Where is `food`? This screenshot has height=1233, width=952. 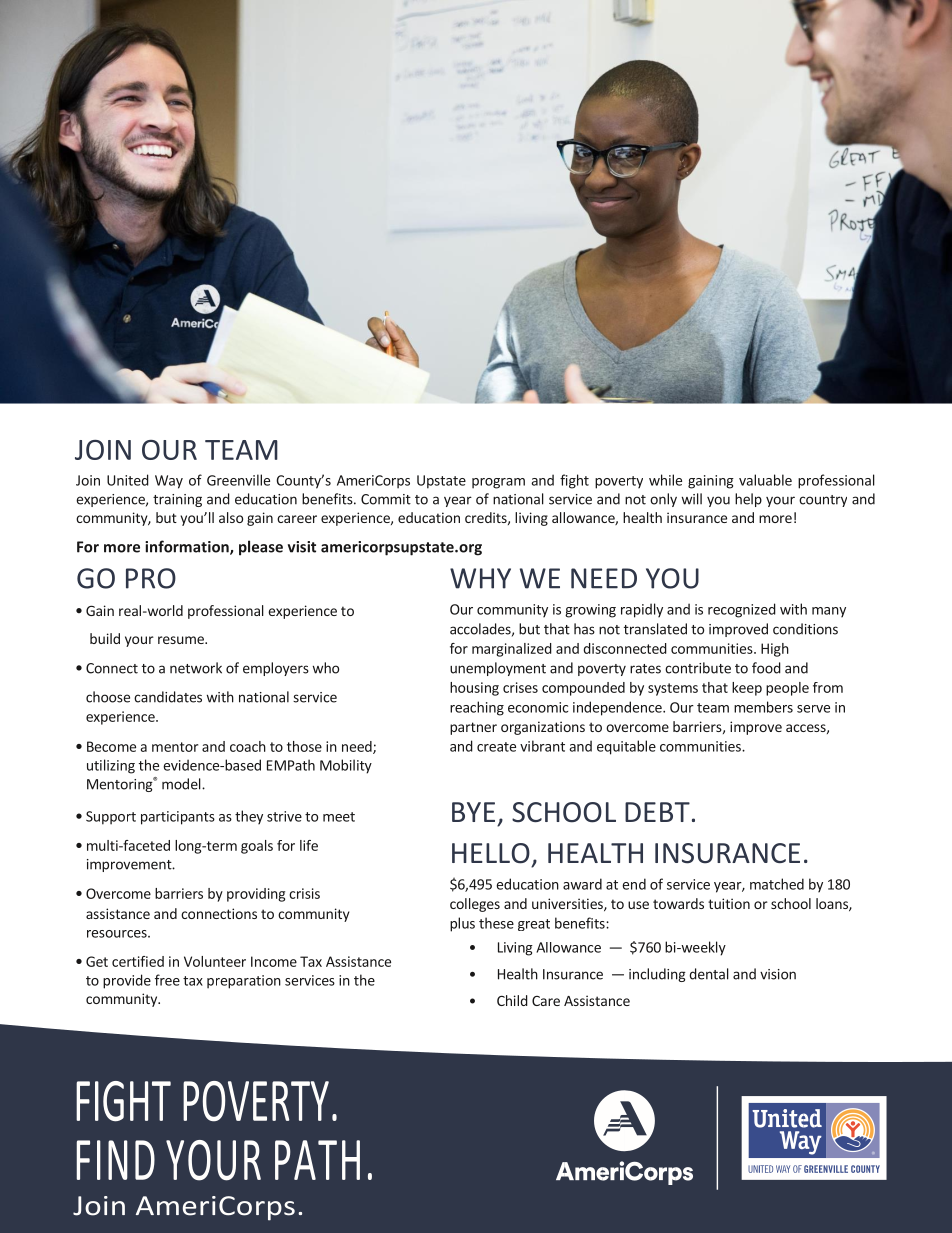
food is located at coordinates (766, 668).
